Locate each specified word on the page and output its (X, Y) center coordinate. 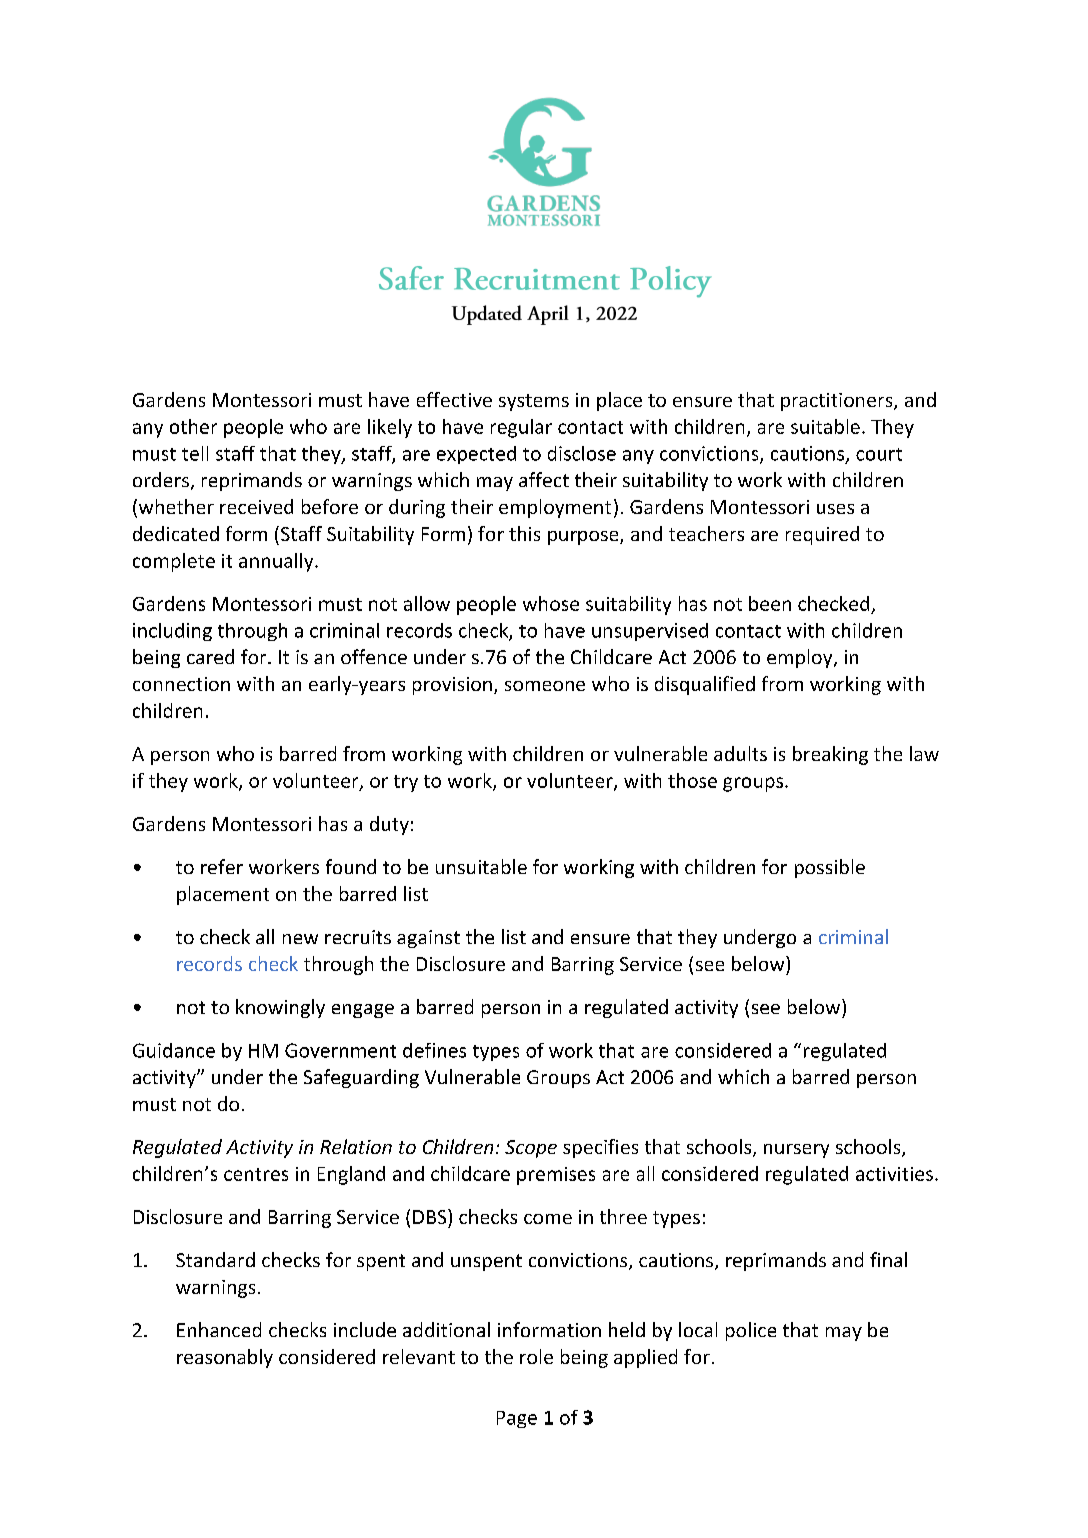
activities (894, 1174)
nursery (796, 1151)
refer (222, 866)
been (770, 603)
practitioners (838, 402)
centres (256, 1174)
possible (830, 868)
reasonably (225, 1358)
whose (551, 603)
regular (521, 428)
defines (434, 1050)
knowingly (280, 1008)
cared (210, 656)
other (193, 426)
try (406, 783)
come (548, 1219)
